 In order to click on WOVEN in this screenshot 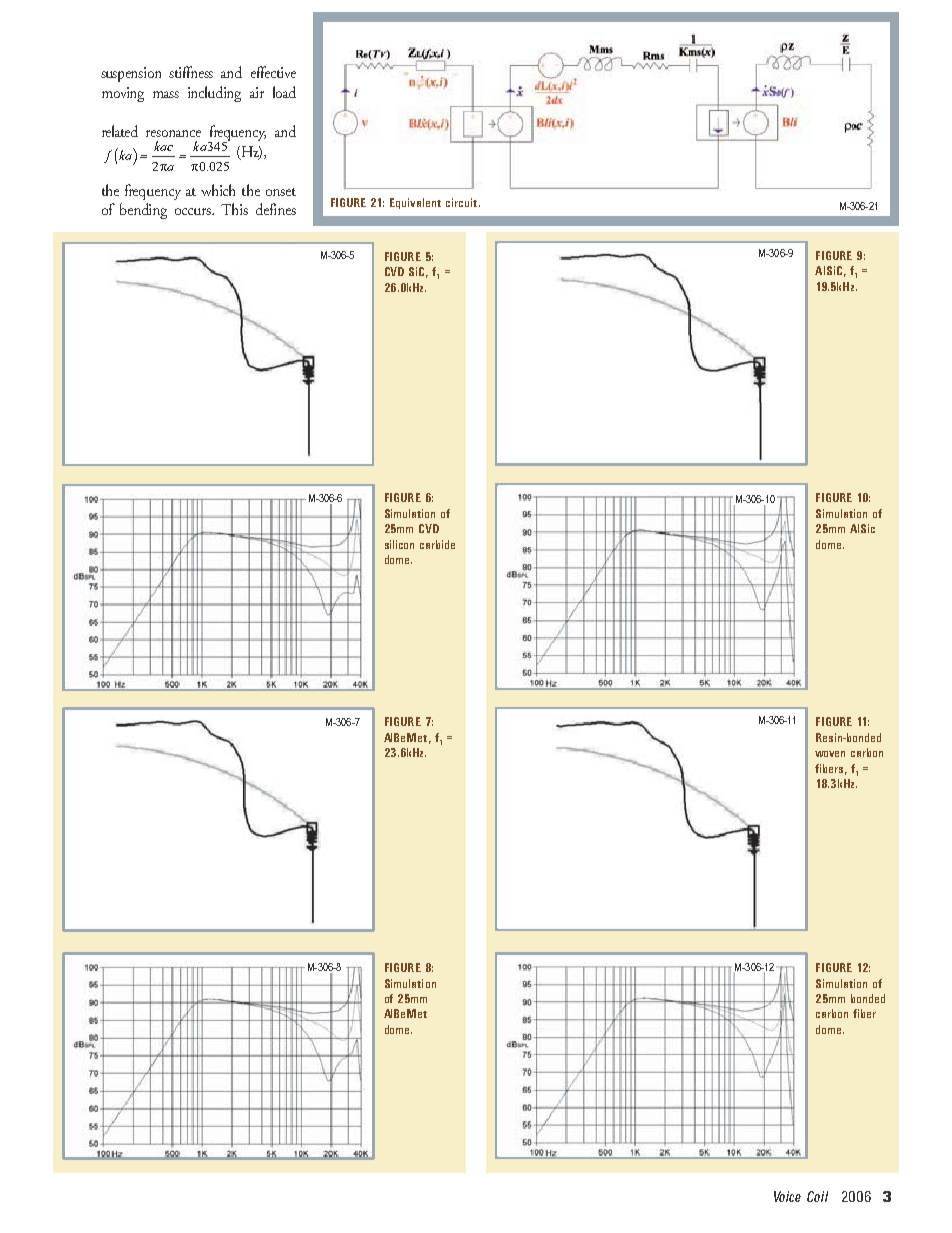, I will do `click(830, 754)`.
